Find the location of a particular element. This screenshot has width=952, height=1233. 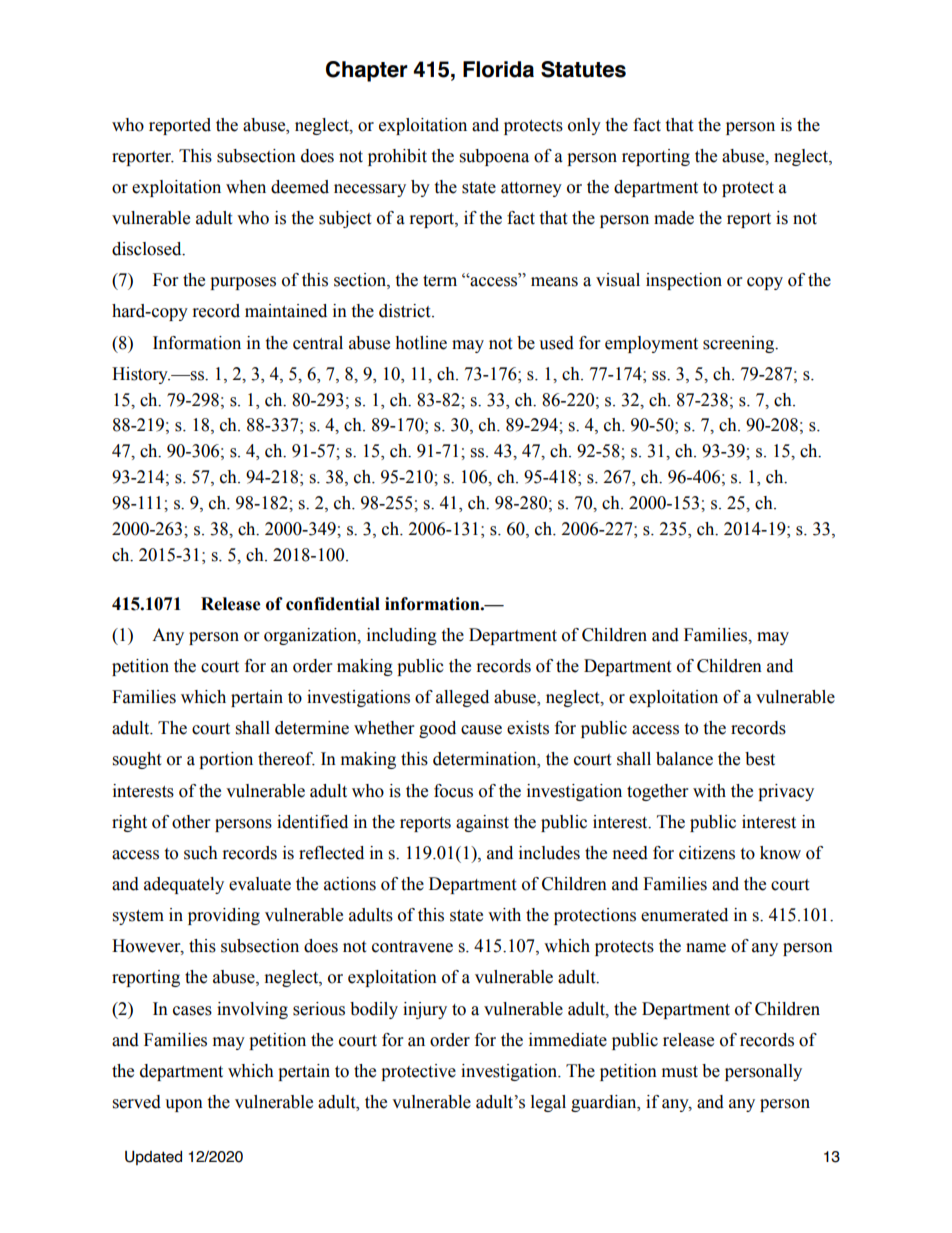

Florida is located at coordinates (498, 69).
